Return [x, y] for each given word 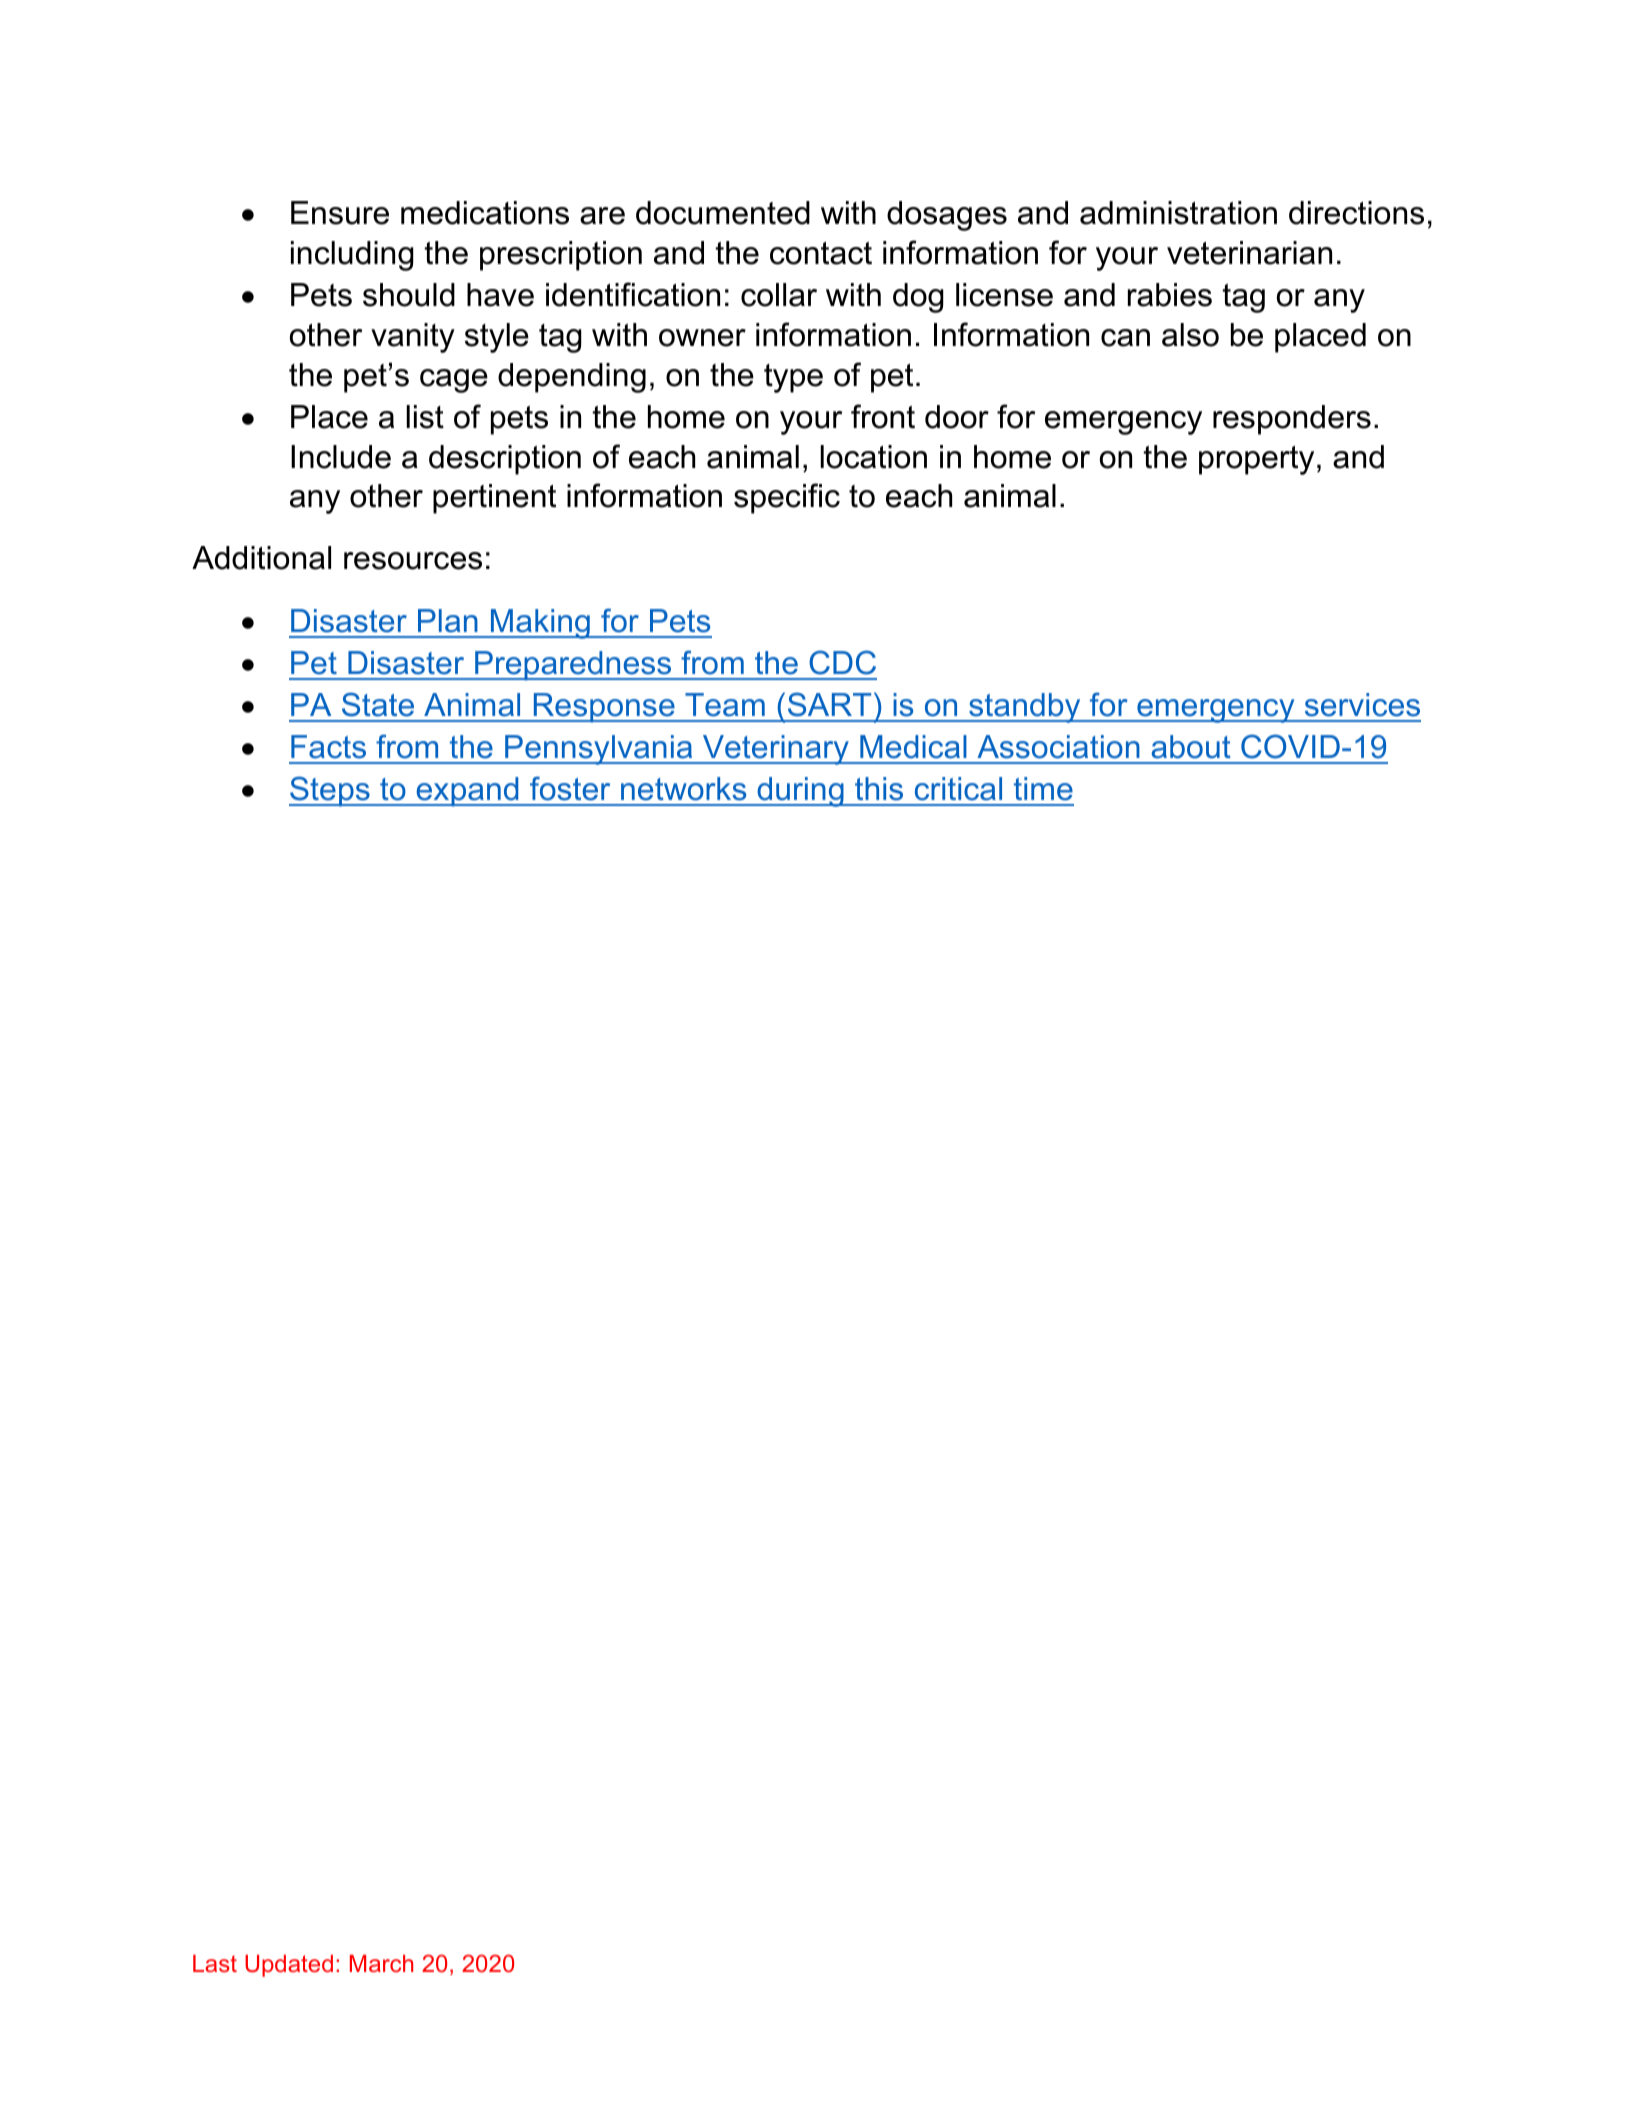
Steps [330, 791]
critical [958, 789]
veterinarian [1249, 253]
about [1191, 747]
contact [821, 253]
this [879, 789]
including [352, 256]
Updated [289, 1966]
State [378, 704]
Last [215, 1963]
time [1043, 789]
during [800, 792]
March [381, 1963]
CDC [842, 662]
